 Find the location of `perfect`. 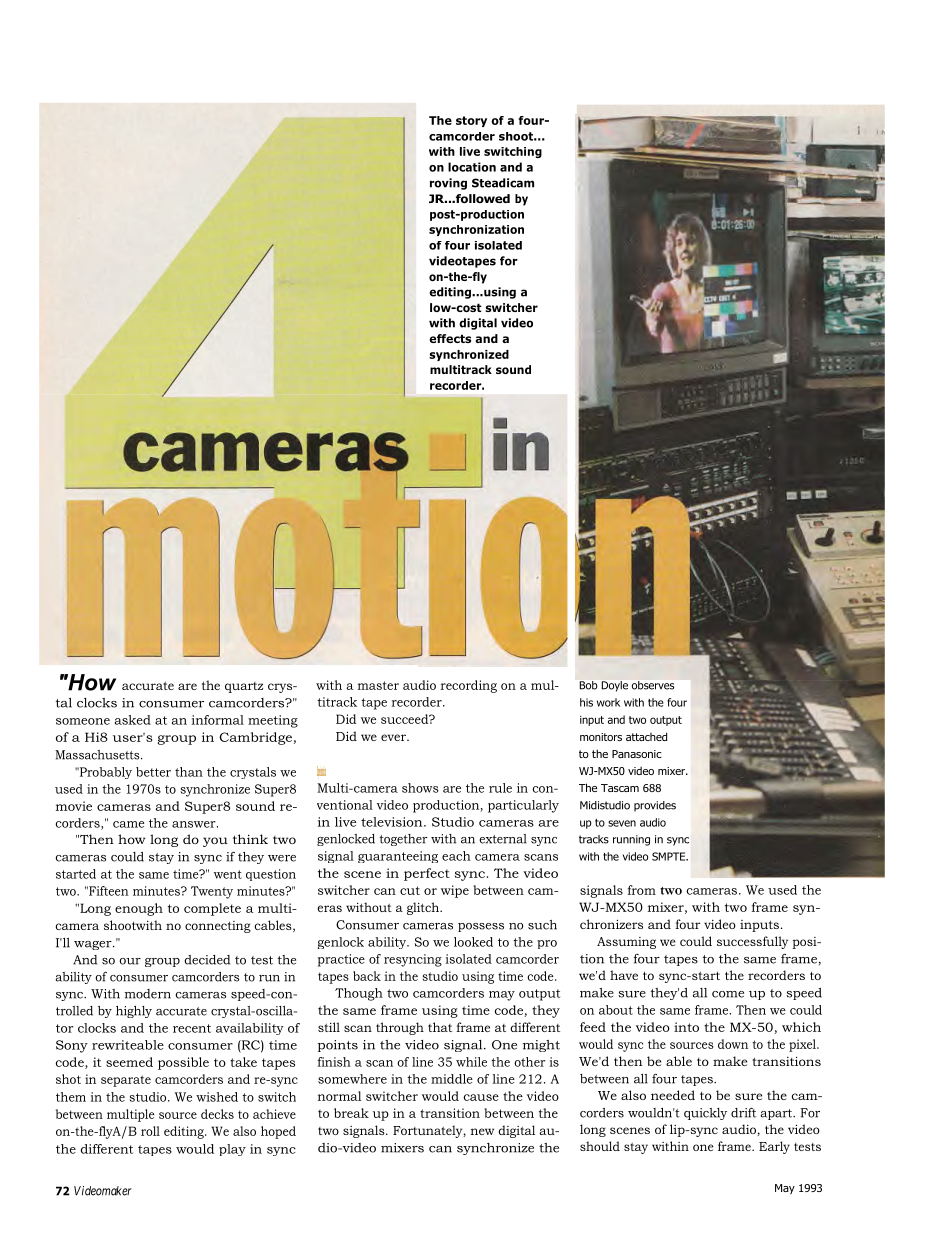

perfect is located at coordinates (427, 874).
